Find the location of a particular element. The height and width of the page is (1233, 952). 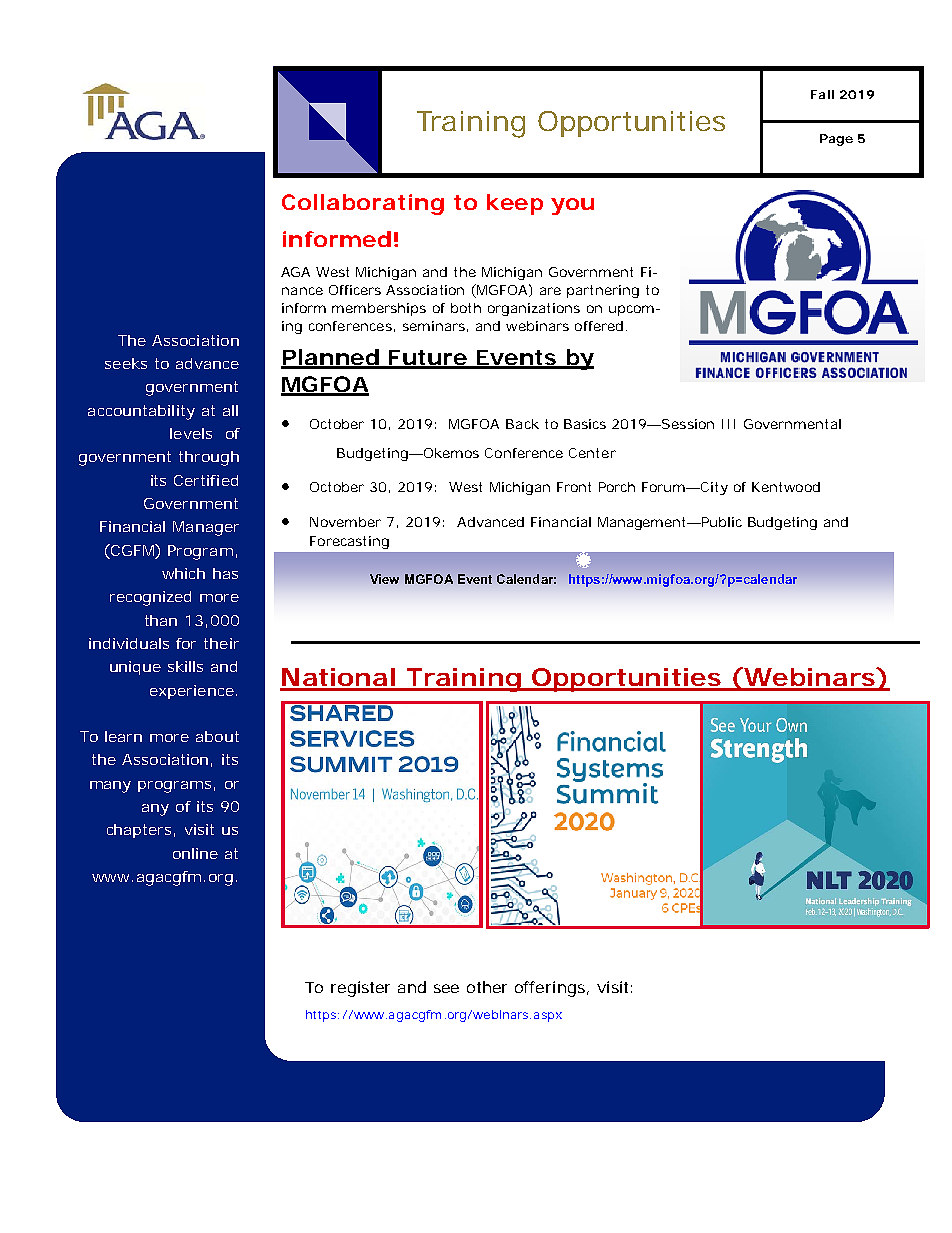

View is located at coordinates (384, 579).
